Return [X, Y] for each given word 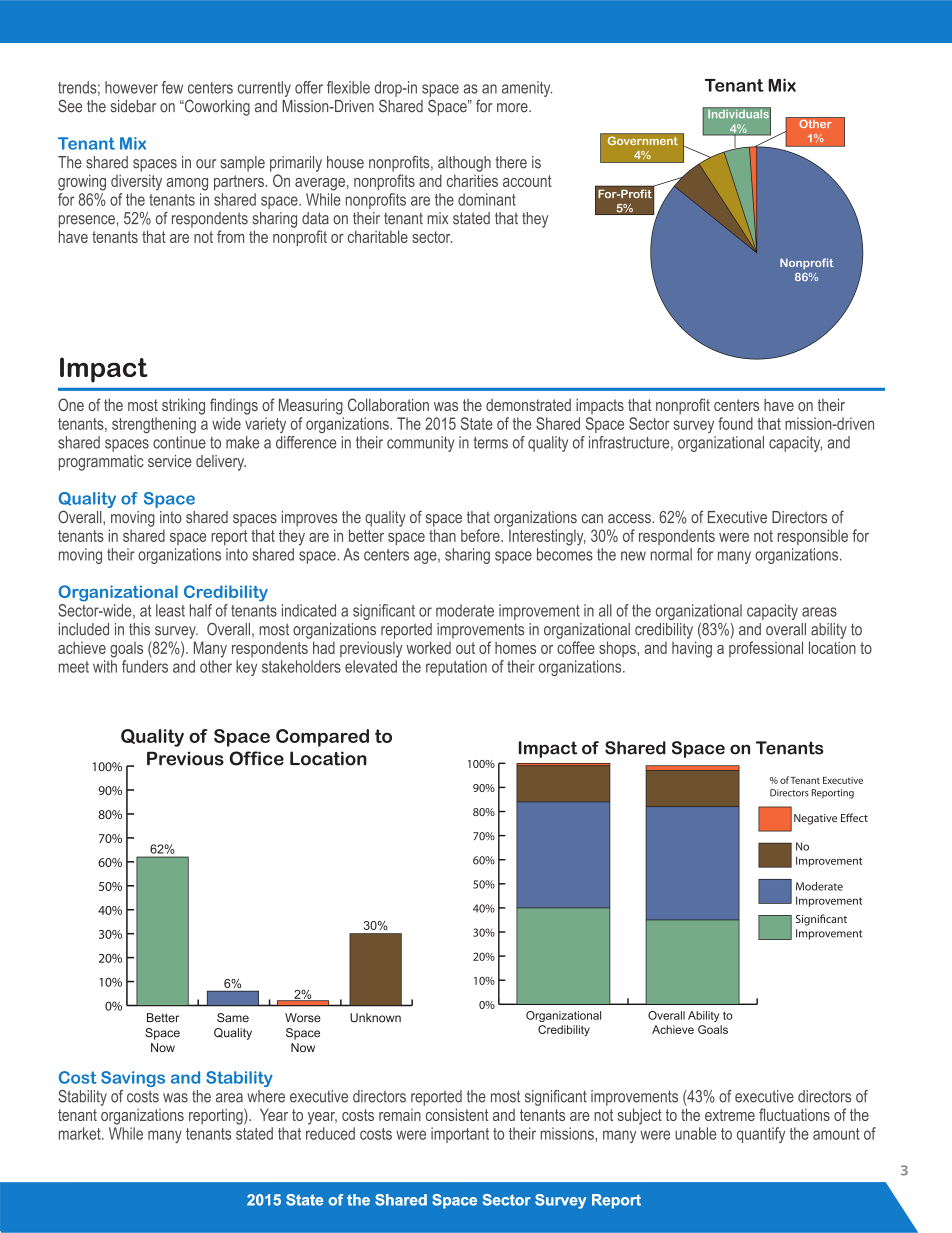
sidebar [133, 106]
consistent [457, 1114]
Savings [133, 1079]
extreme [730, 1115]
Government [643, 140]
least [170, 610]
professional [766, 649]
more [513, 108]
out [465, 648]
